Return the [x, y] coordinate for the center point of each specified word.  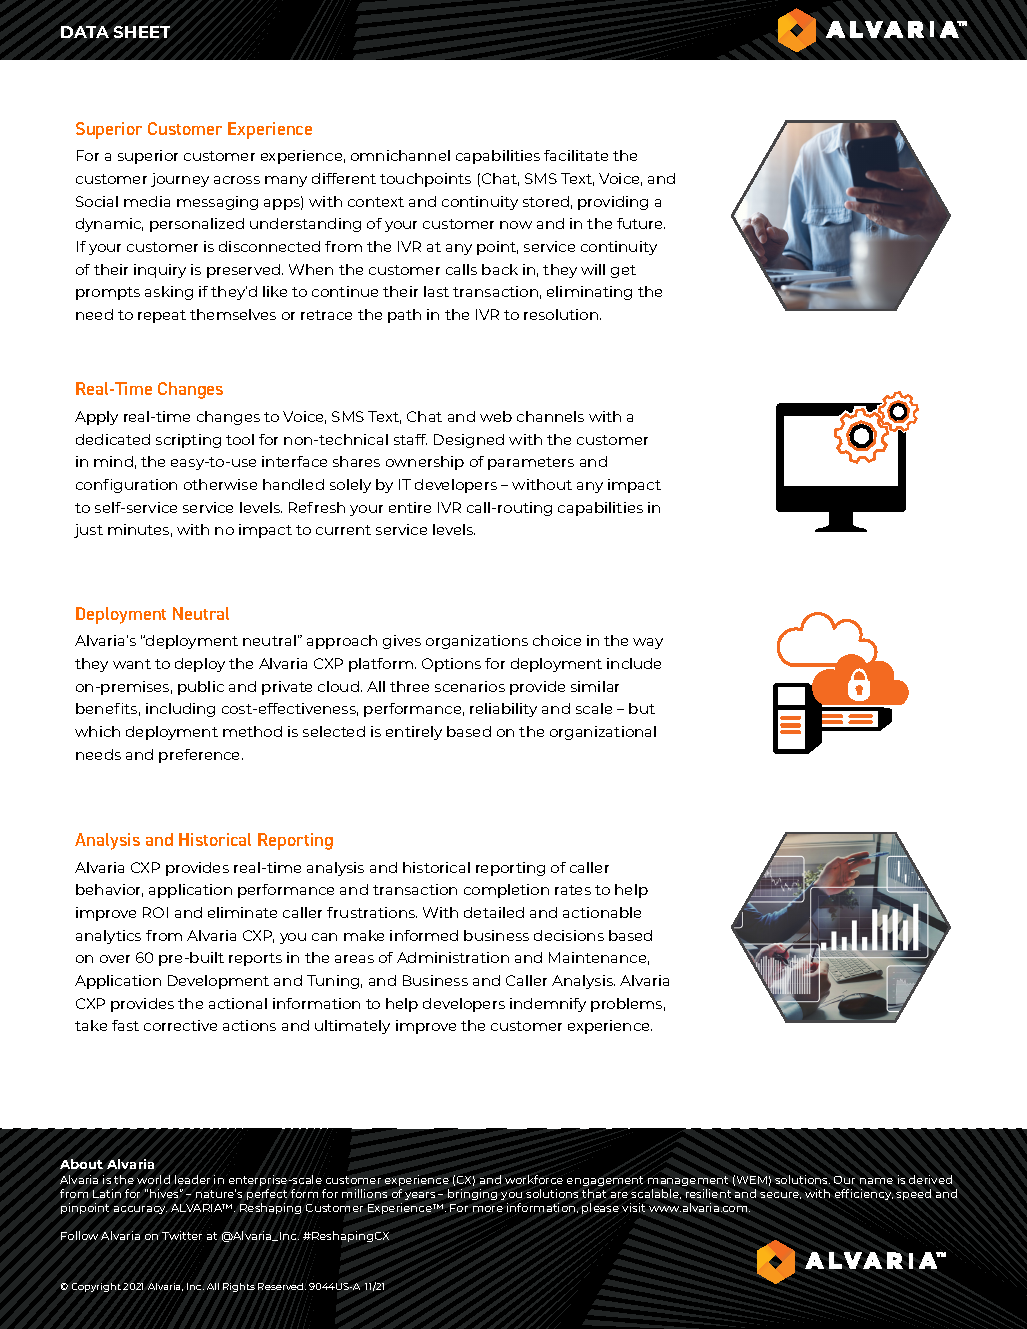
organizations [477, 642]
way [648, 643]
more [488, 1209]
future [641, 223]
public [201, 688]
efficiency [864, 1194]
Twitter [182, 1235]
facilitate [576, 155]
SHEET [142, 32]
